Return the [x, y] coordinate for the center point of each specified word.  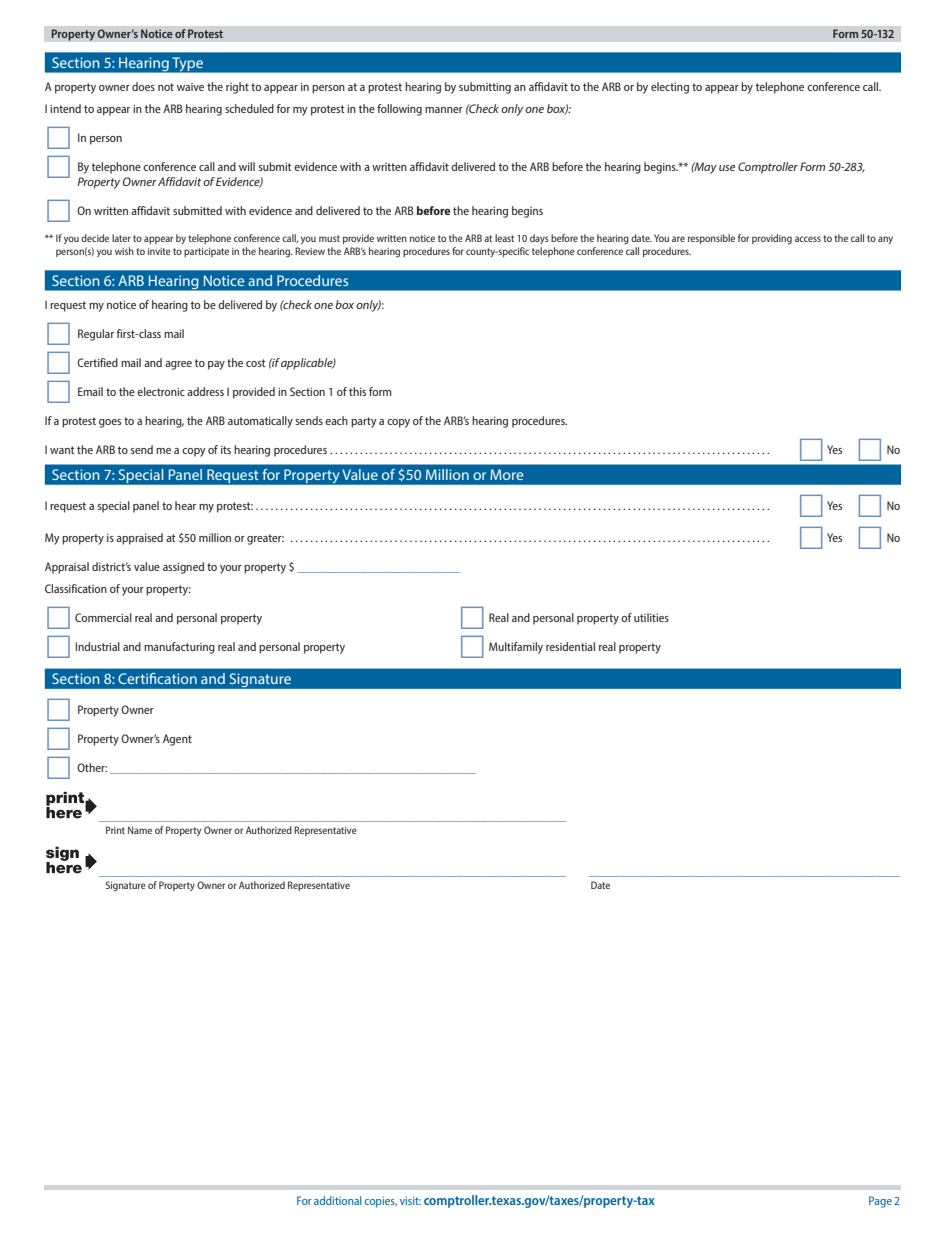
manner [444, 110]
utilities [651, 617]
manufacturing [179, 648]
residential [570, 646]
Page [880, 1202]
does [143, 86]
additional [338, 1200]
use [727, 168]
